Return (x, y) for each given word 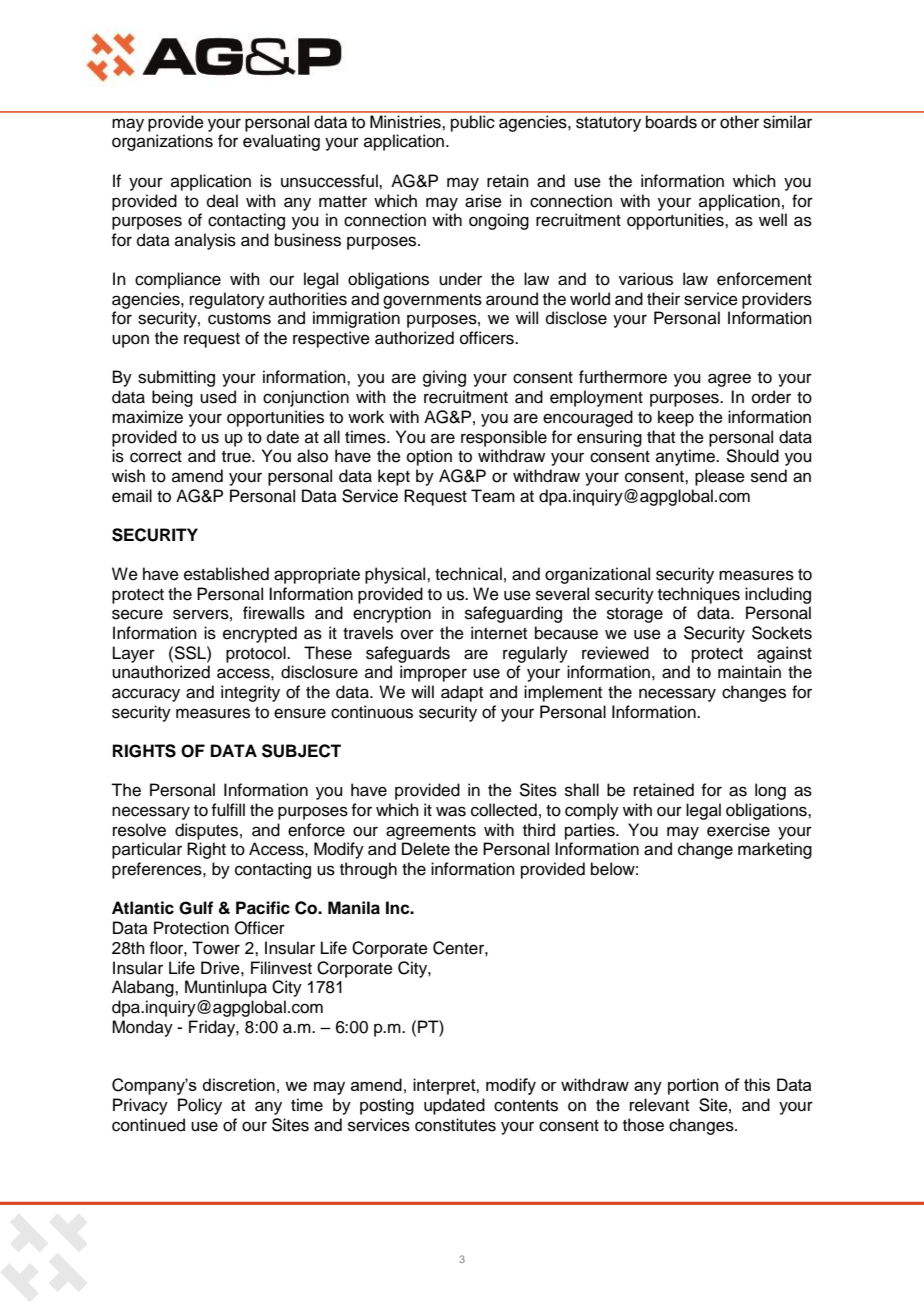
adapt (462, 693)
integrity (250, 693)
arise (483, 201)
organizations (162, 142)
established (226, 574)
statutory (608, 124)
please (720, 477)
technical (468, 574)
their (663, 299)
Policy (200, 1106)
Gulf (196, 908)
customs (239, 319)
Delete (426, 849)
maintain (749, 672)
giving (444, 378)
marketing (775, 850)
